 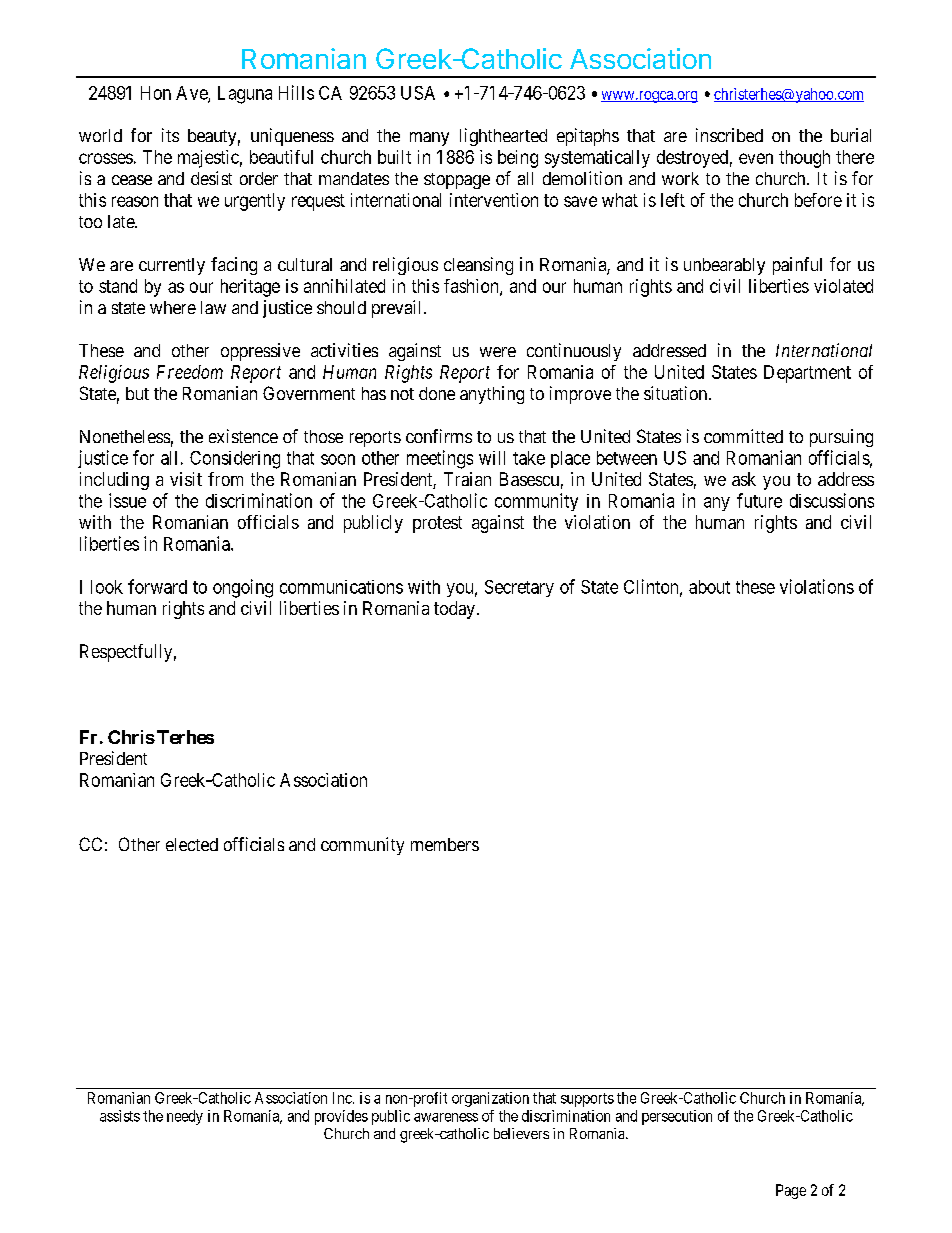 What do you see at coordinates (729, 135) in the screenshot?
I see `inscribed` at bounding box center [729, 135].
